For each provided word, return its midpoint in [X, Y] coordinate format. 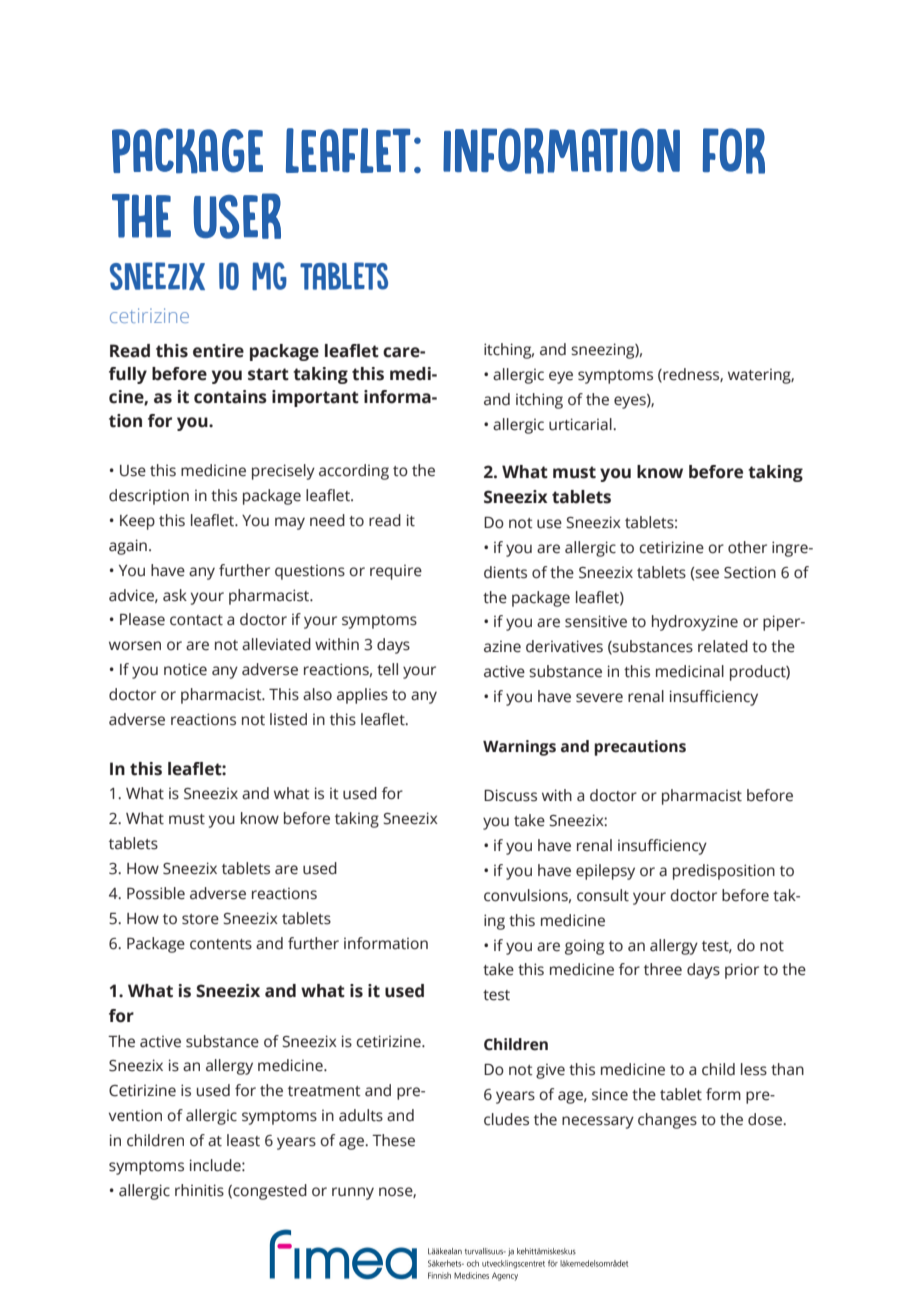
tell [387, 669]
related [723, 646]
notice [185, 669]
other [747, 547]
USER [237, 216]
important [315, 398]
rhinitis [199, 1190]
